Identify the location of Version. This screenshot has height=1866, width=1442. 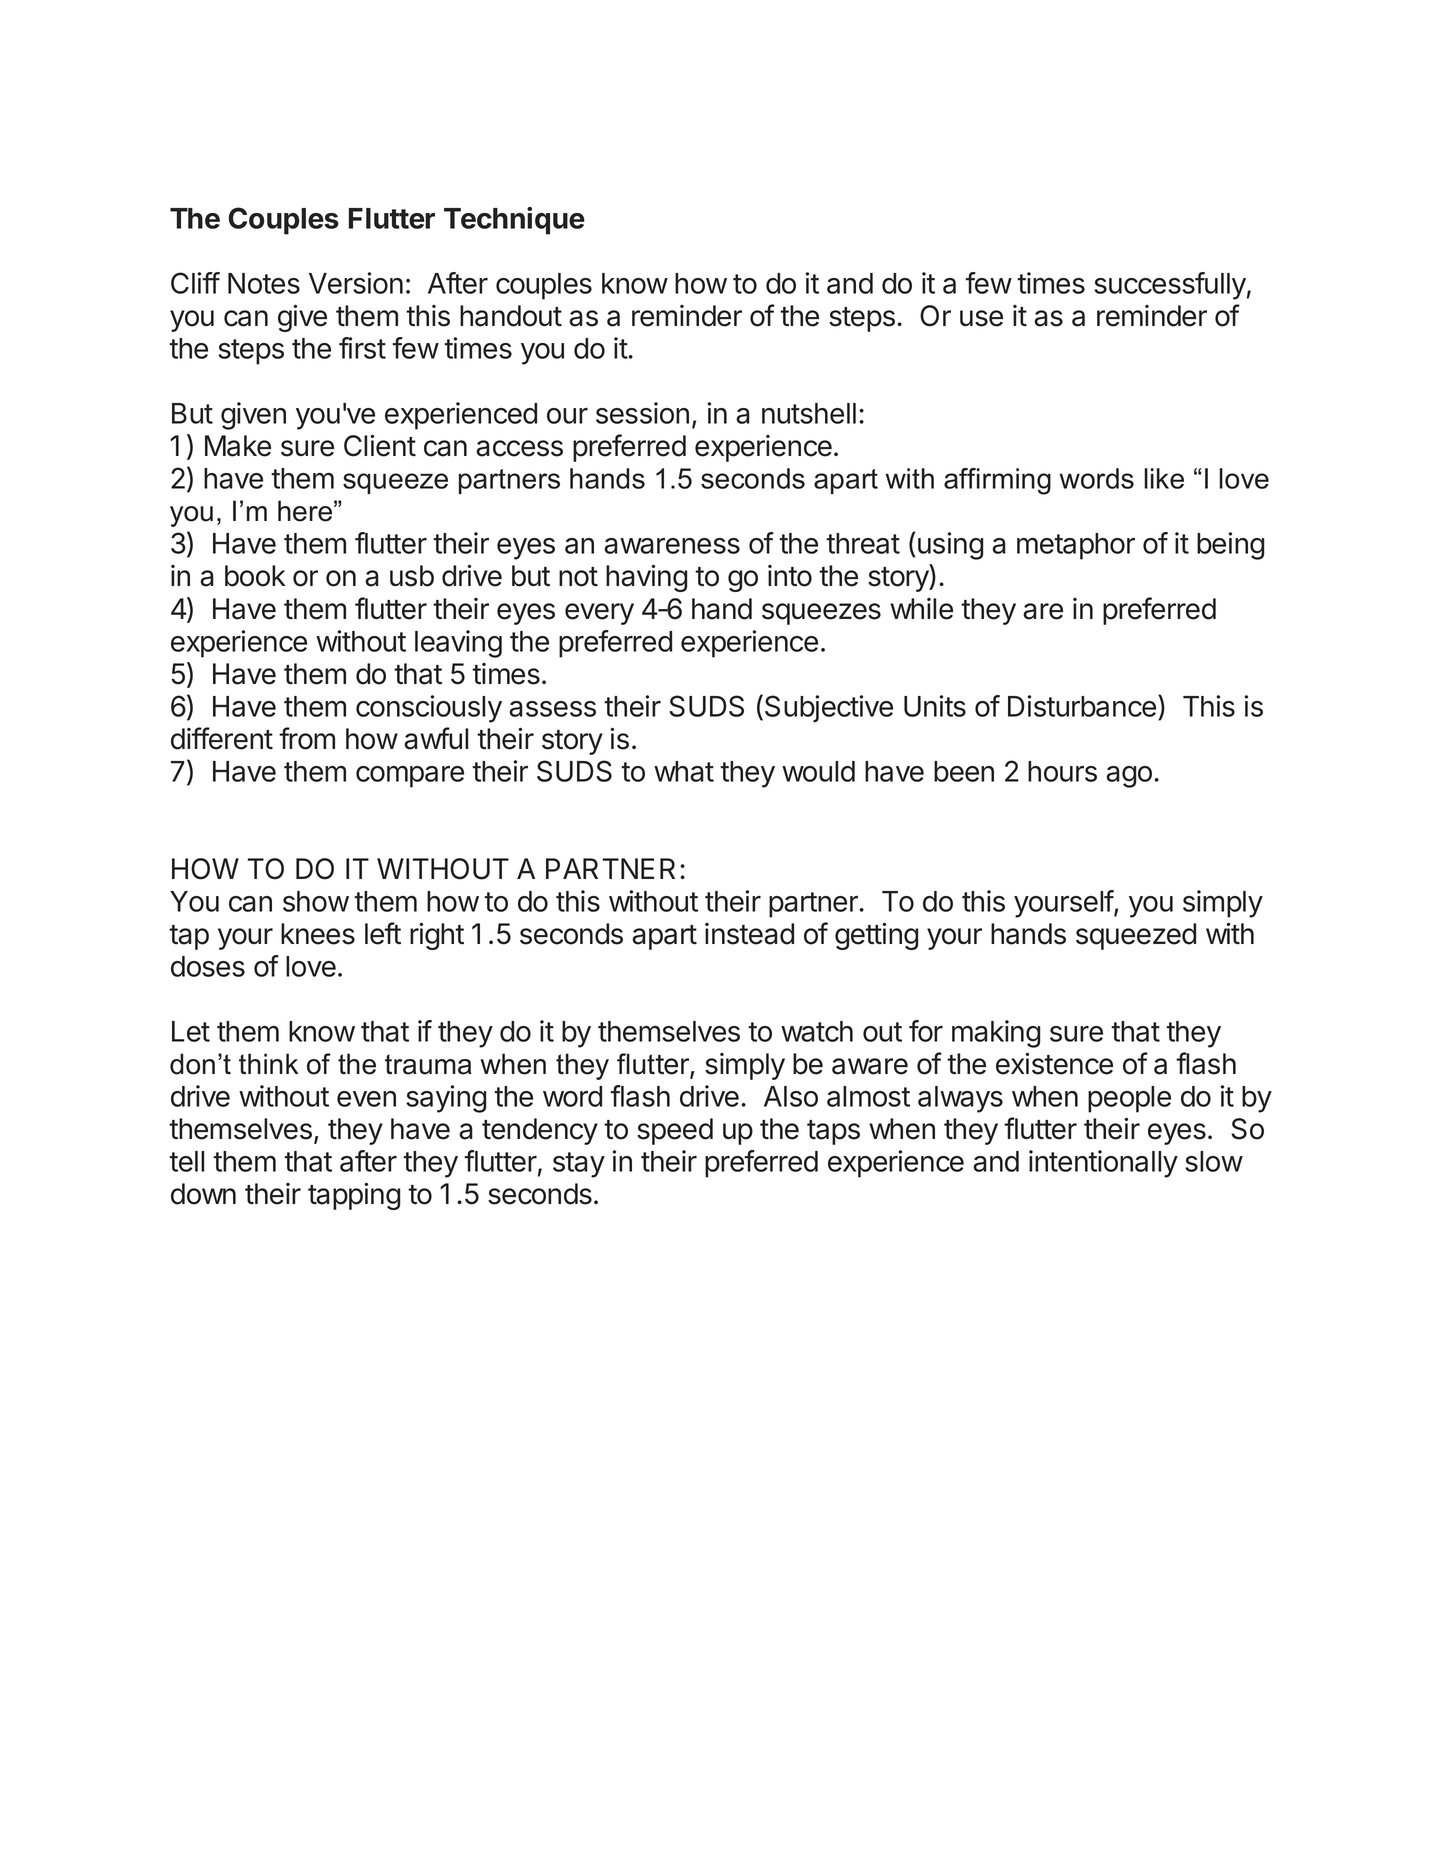
(356, 283).
